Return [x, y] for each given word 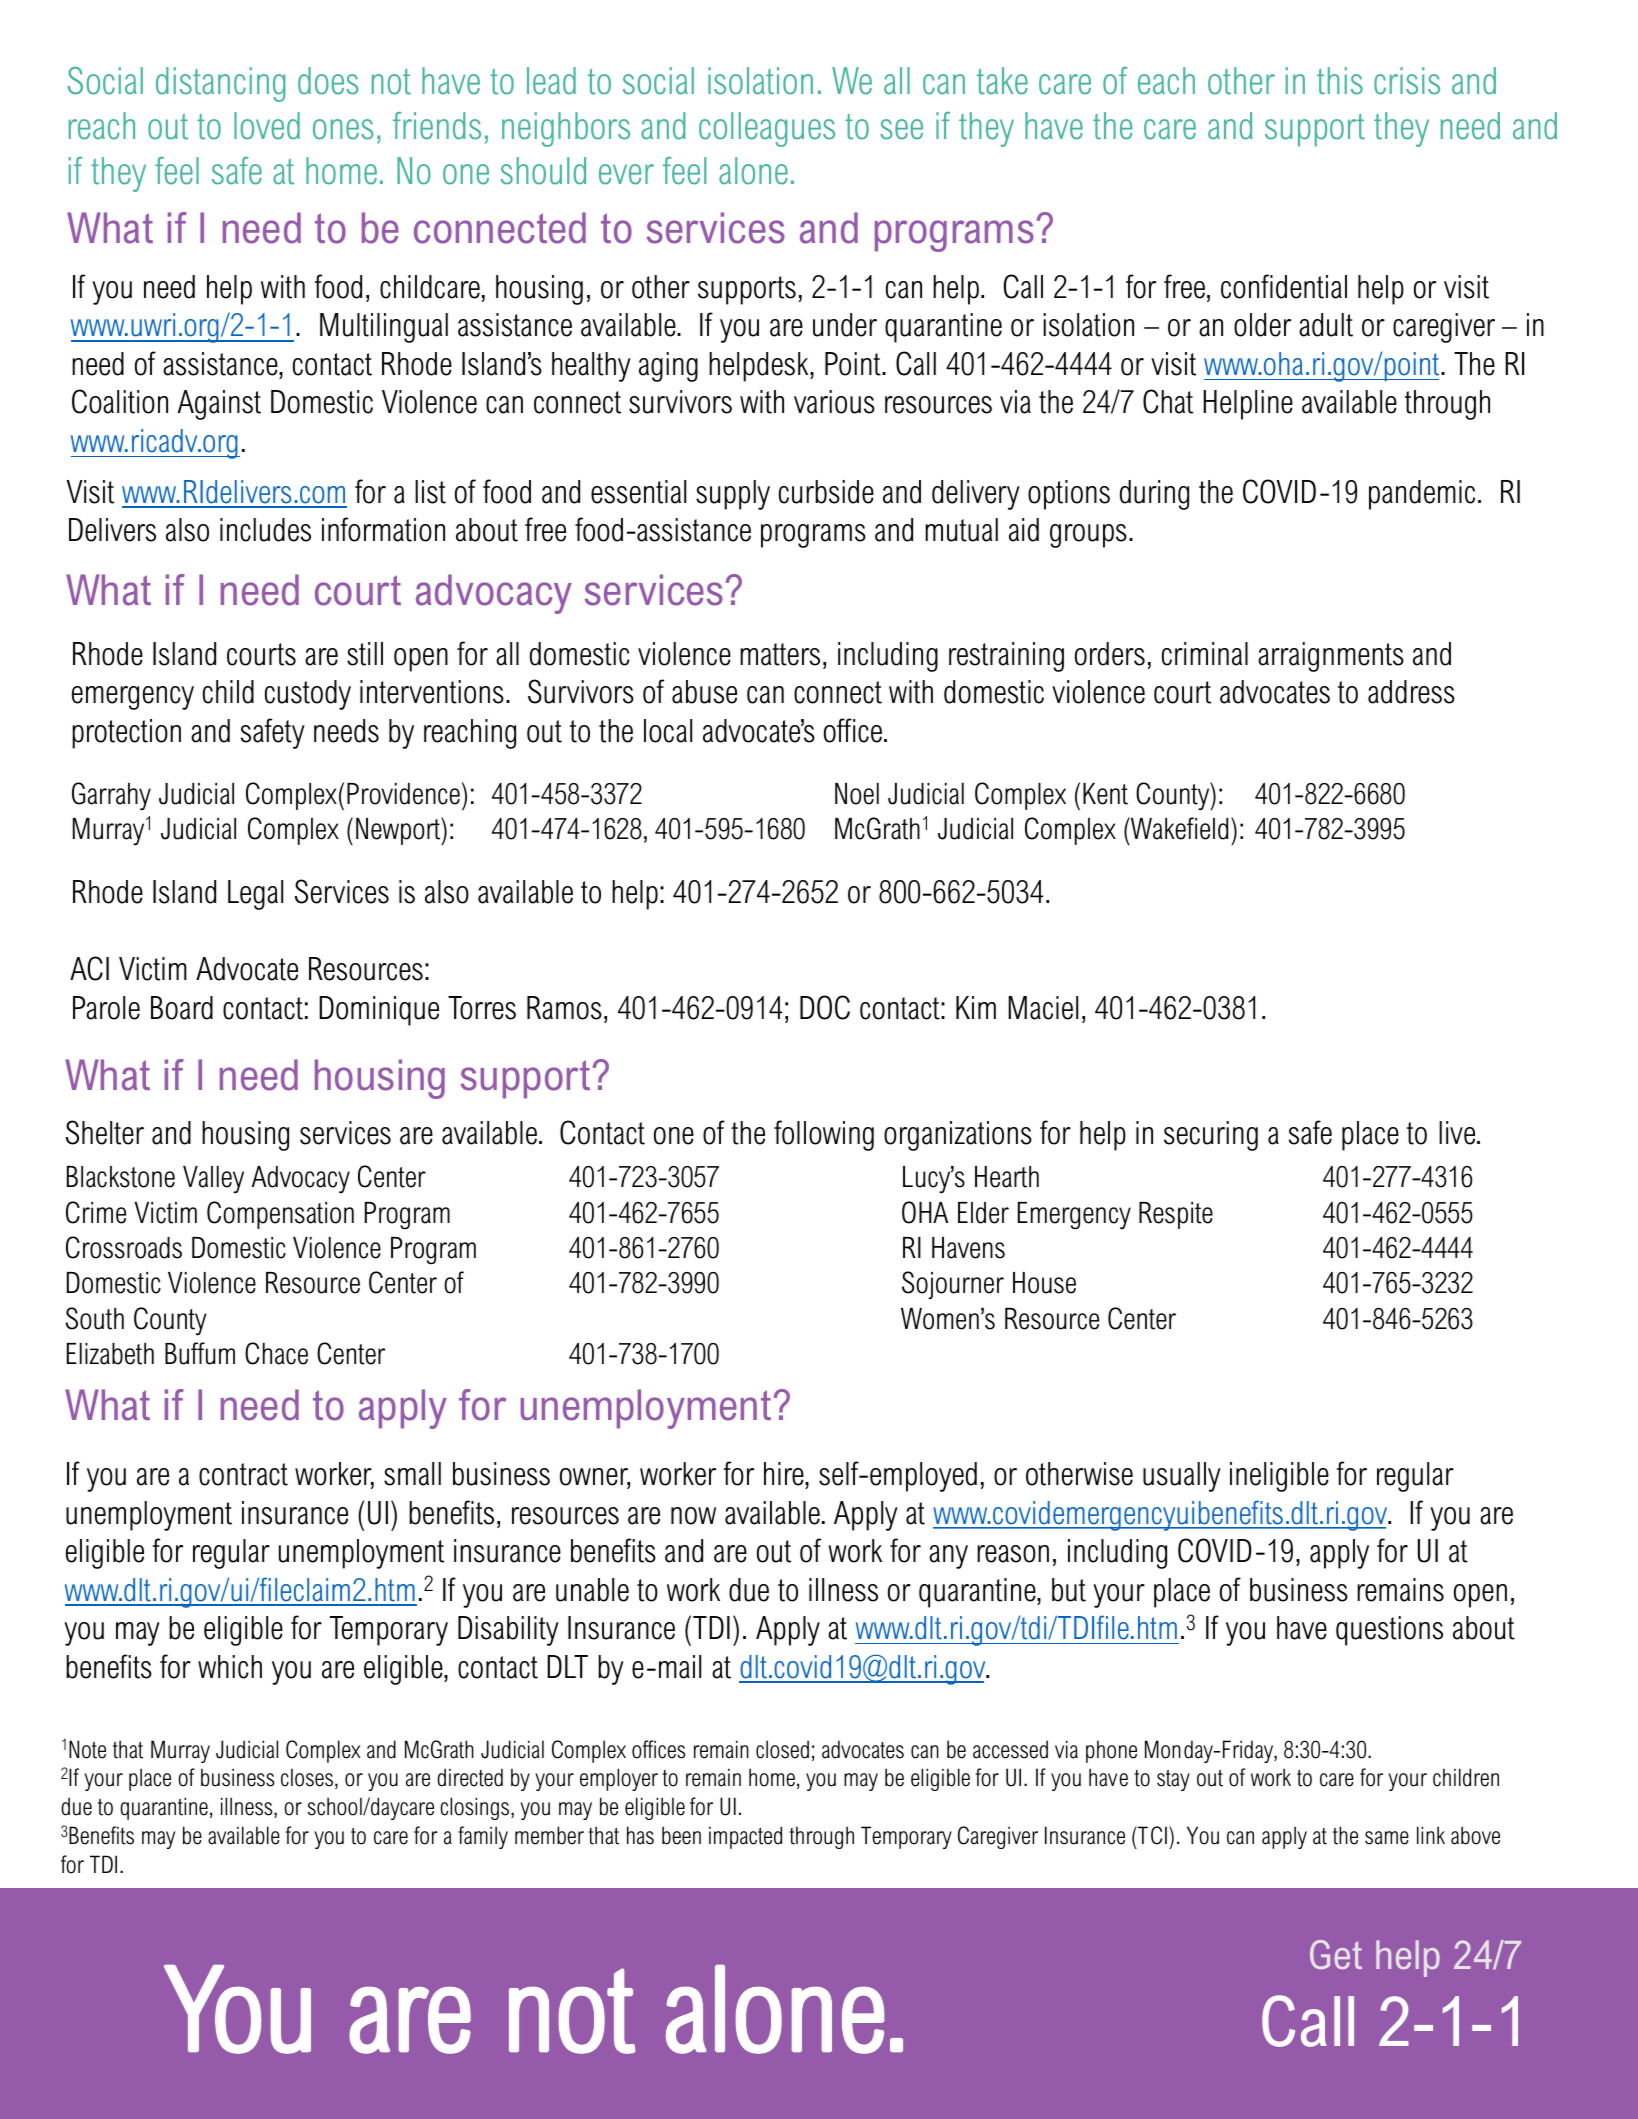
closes [307, 1777]
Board [182, 1008]
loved [267, 126]
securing [1211, 1136]
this [1340, 81]
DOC [825, 1007]
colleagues [767, 129]
